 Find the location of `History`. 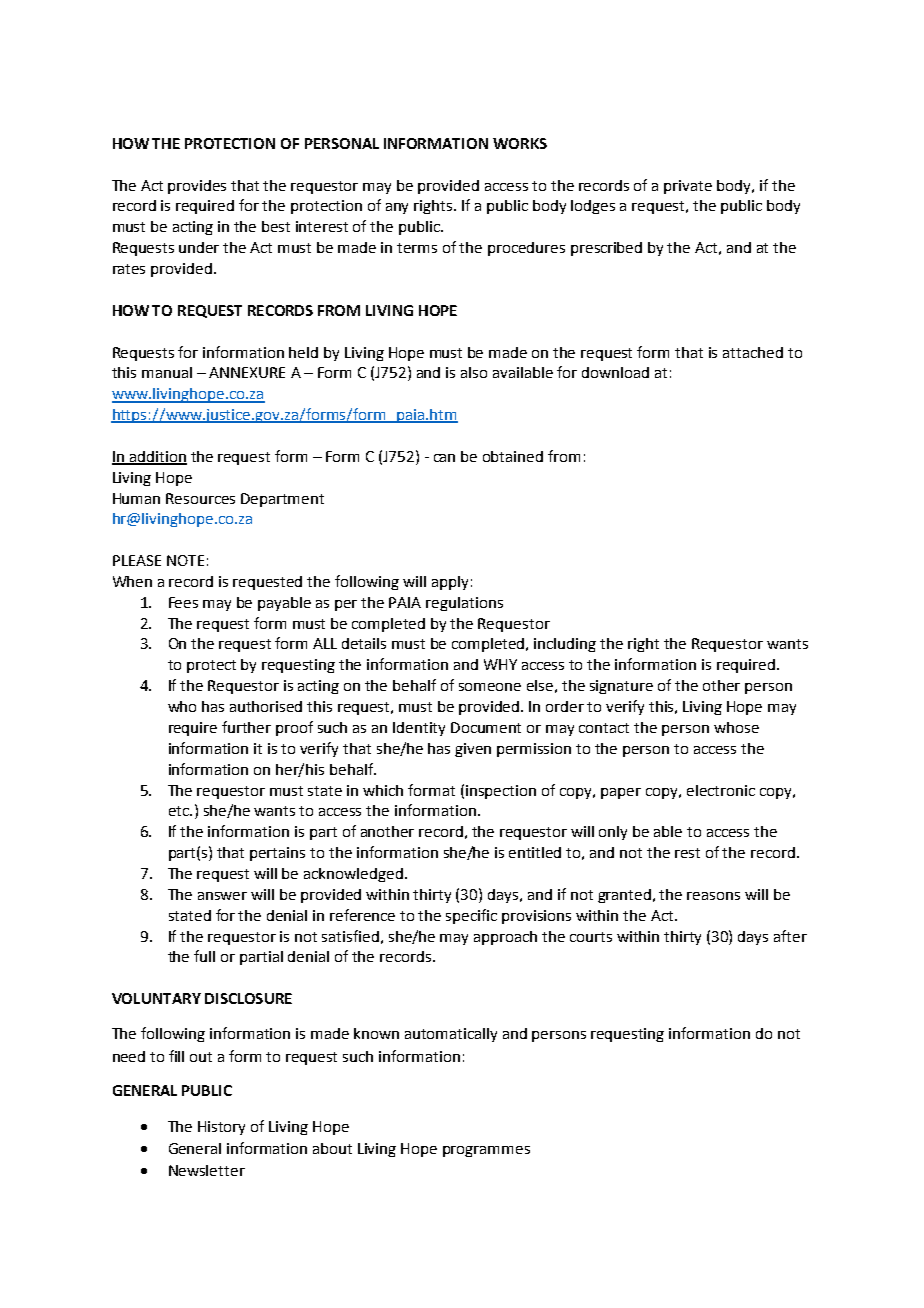

History is located at coordinates (221, 1128).
